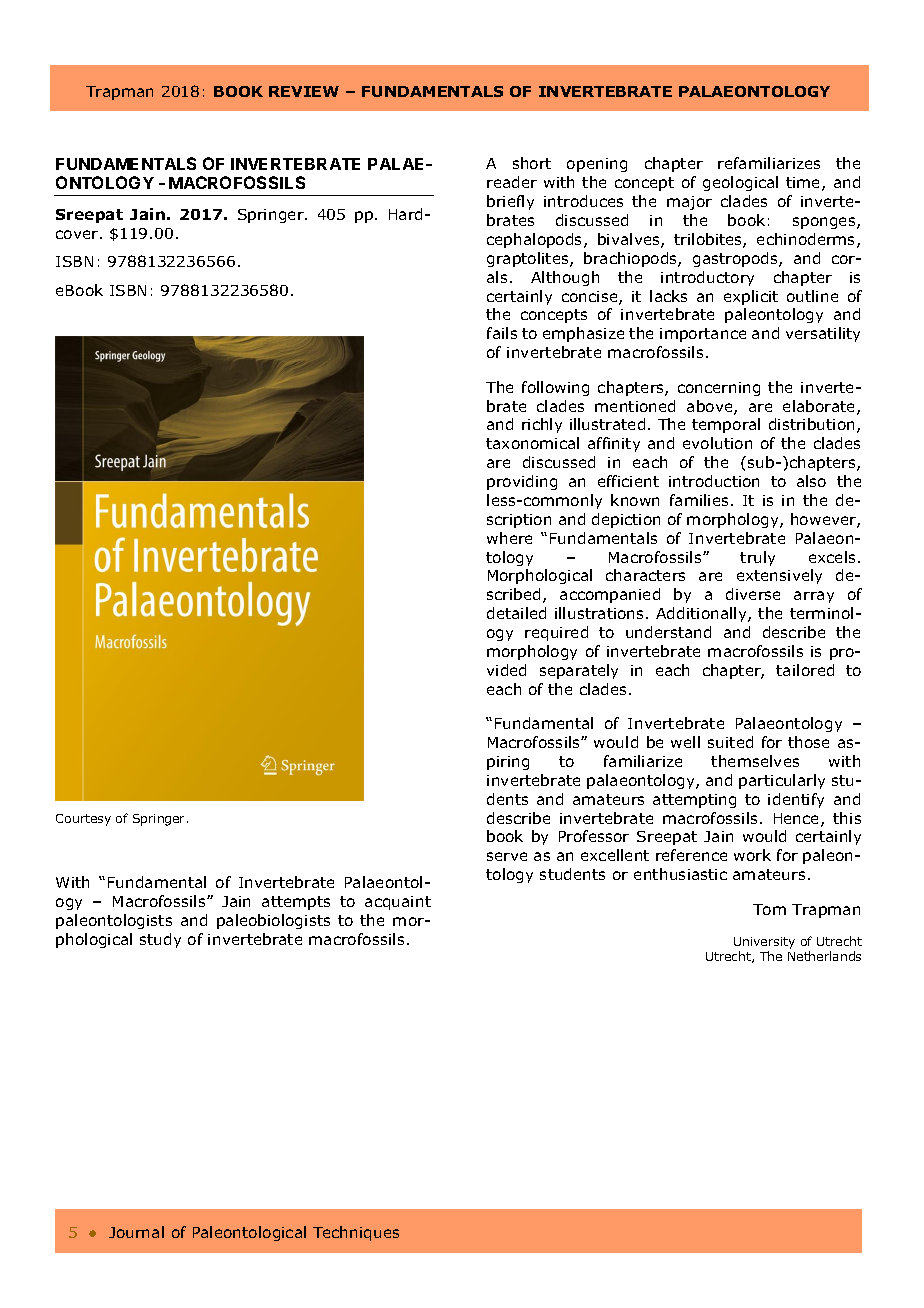  What do you see at coordinates (516, 613) in the image?
I see `detailed` at bounding box center [516, 613].
